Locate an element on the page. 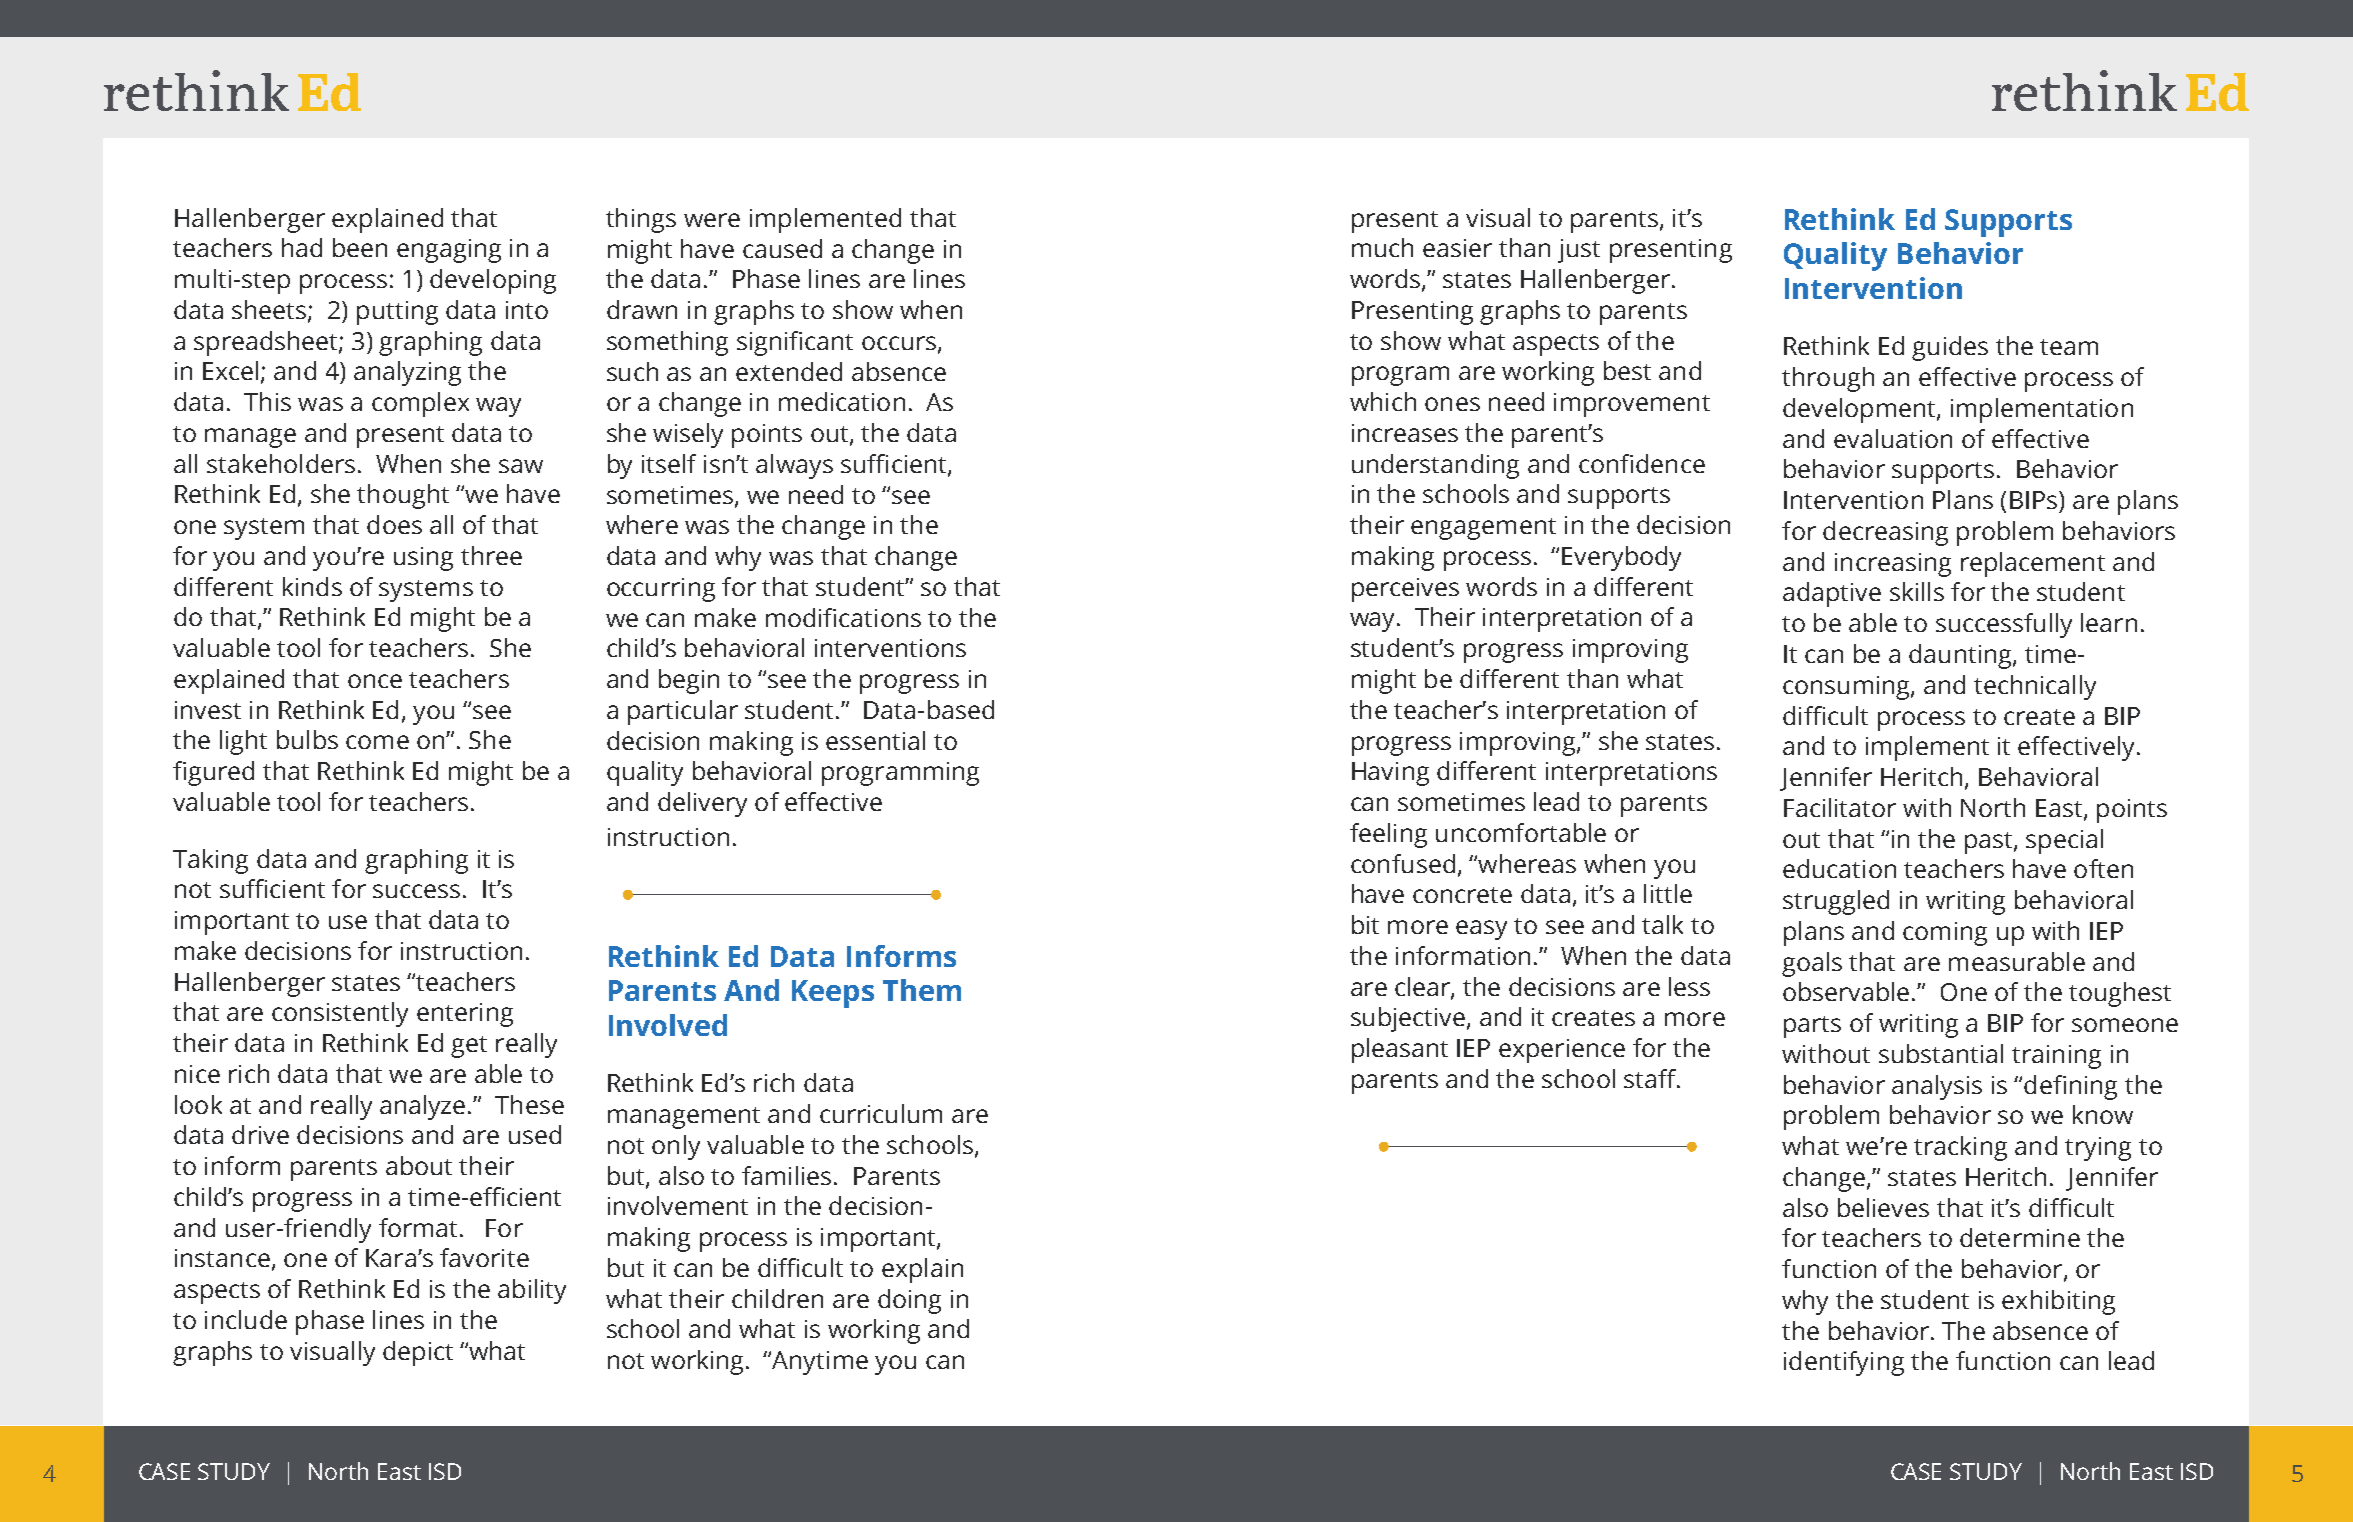 The image size is (2353, 1522). once is located at coordinates (375, 681).
